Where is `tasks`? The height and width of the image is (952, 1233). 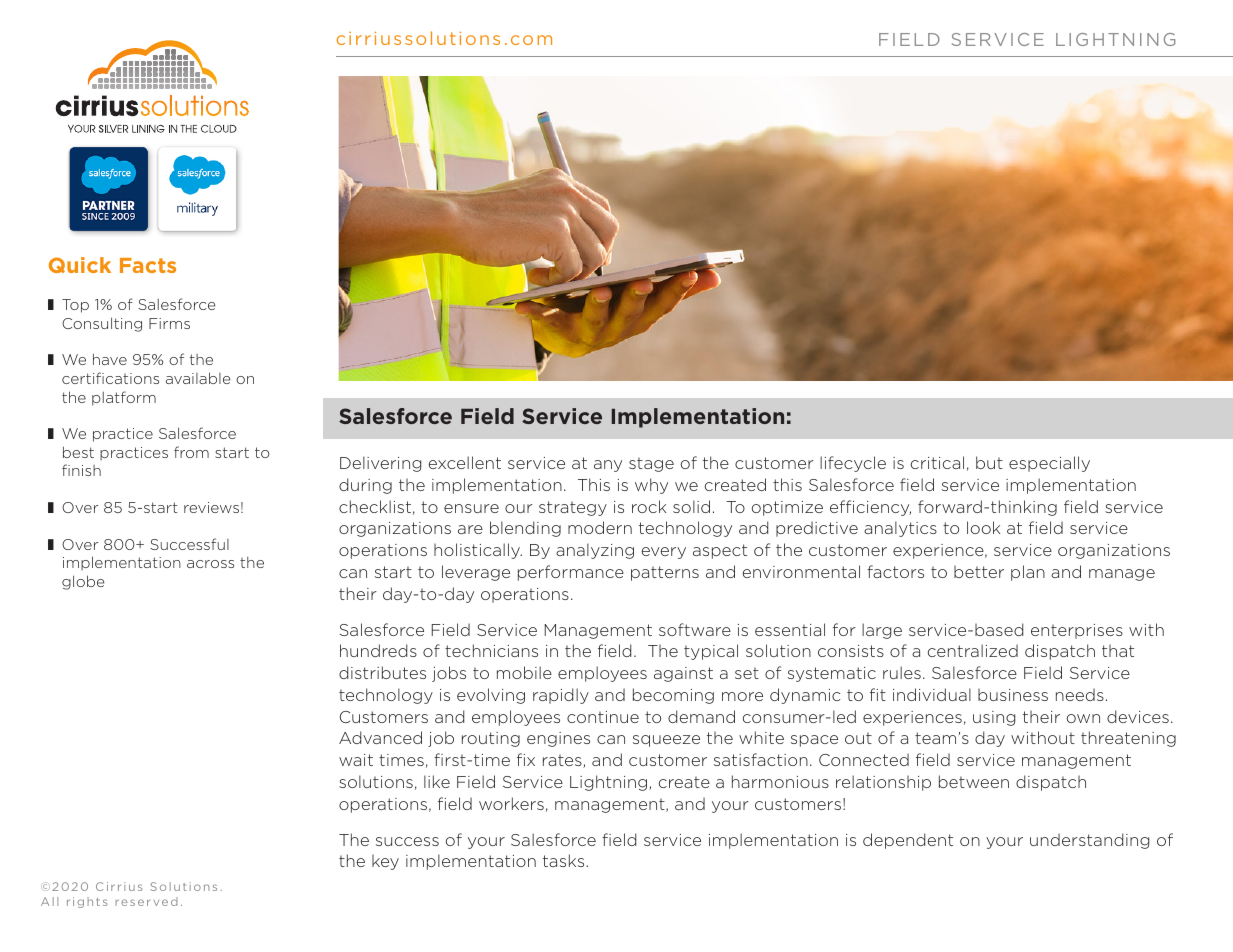 tasks is located at coordinates (565, 860).
